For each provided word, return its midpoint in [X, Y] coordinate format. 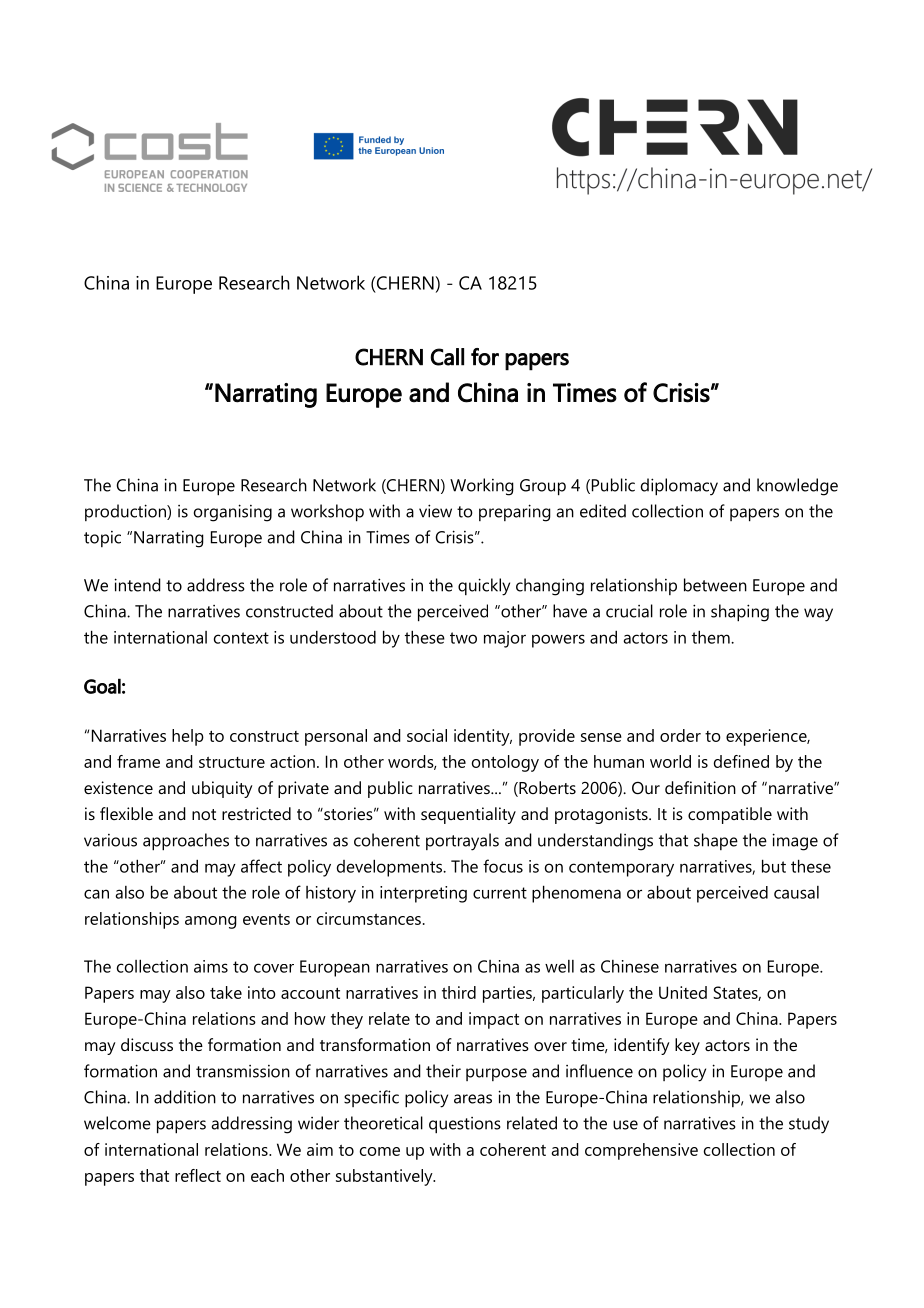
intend [137, 585]
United [683, 992]
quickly [484, 587]
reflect [198, 1175]
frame [138, 761]
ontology [505, 763]
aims [211, 966]
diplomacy [679, 487]
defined [741, 761]
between [715, 585]
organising [233, 513]
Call [447, 357]
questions [465, 1125]
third [459, 992]
